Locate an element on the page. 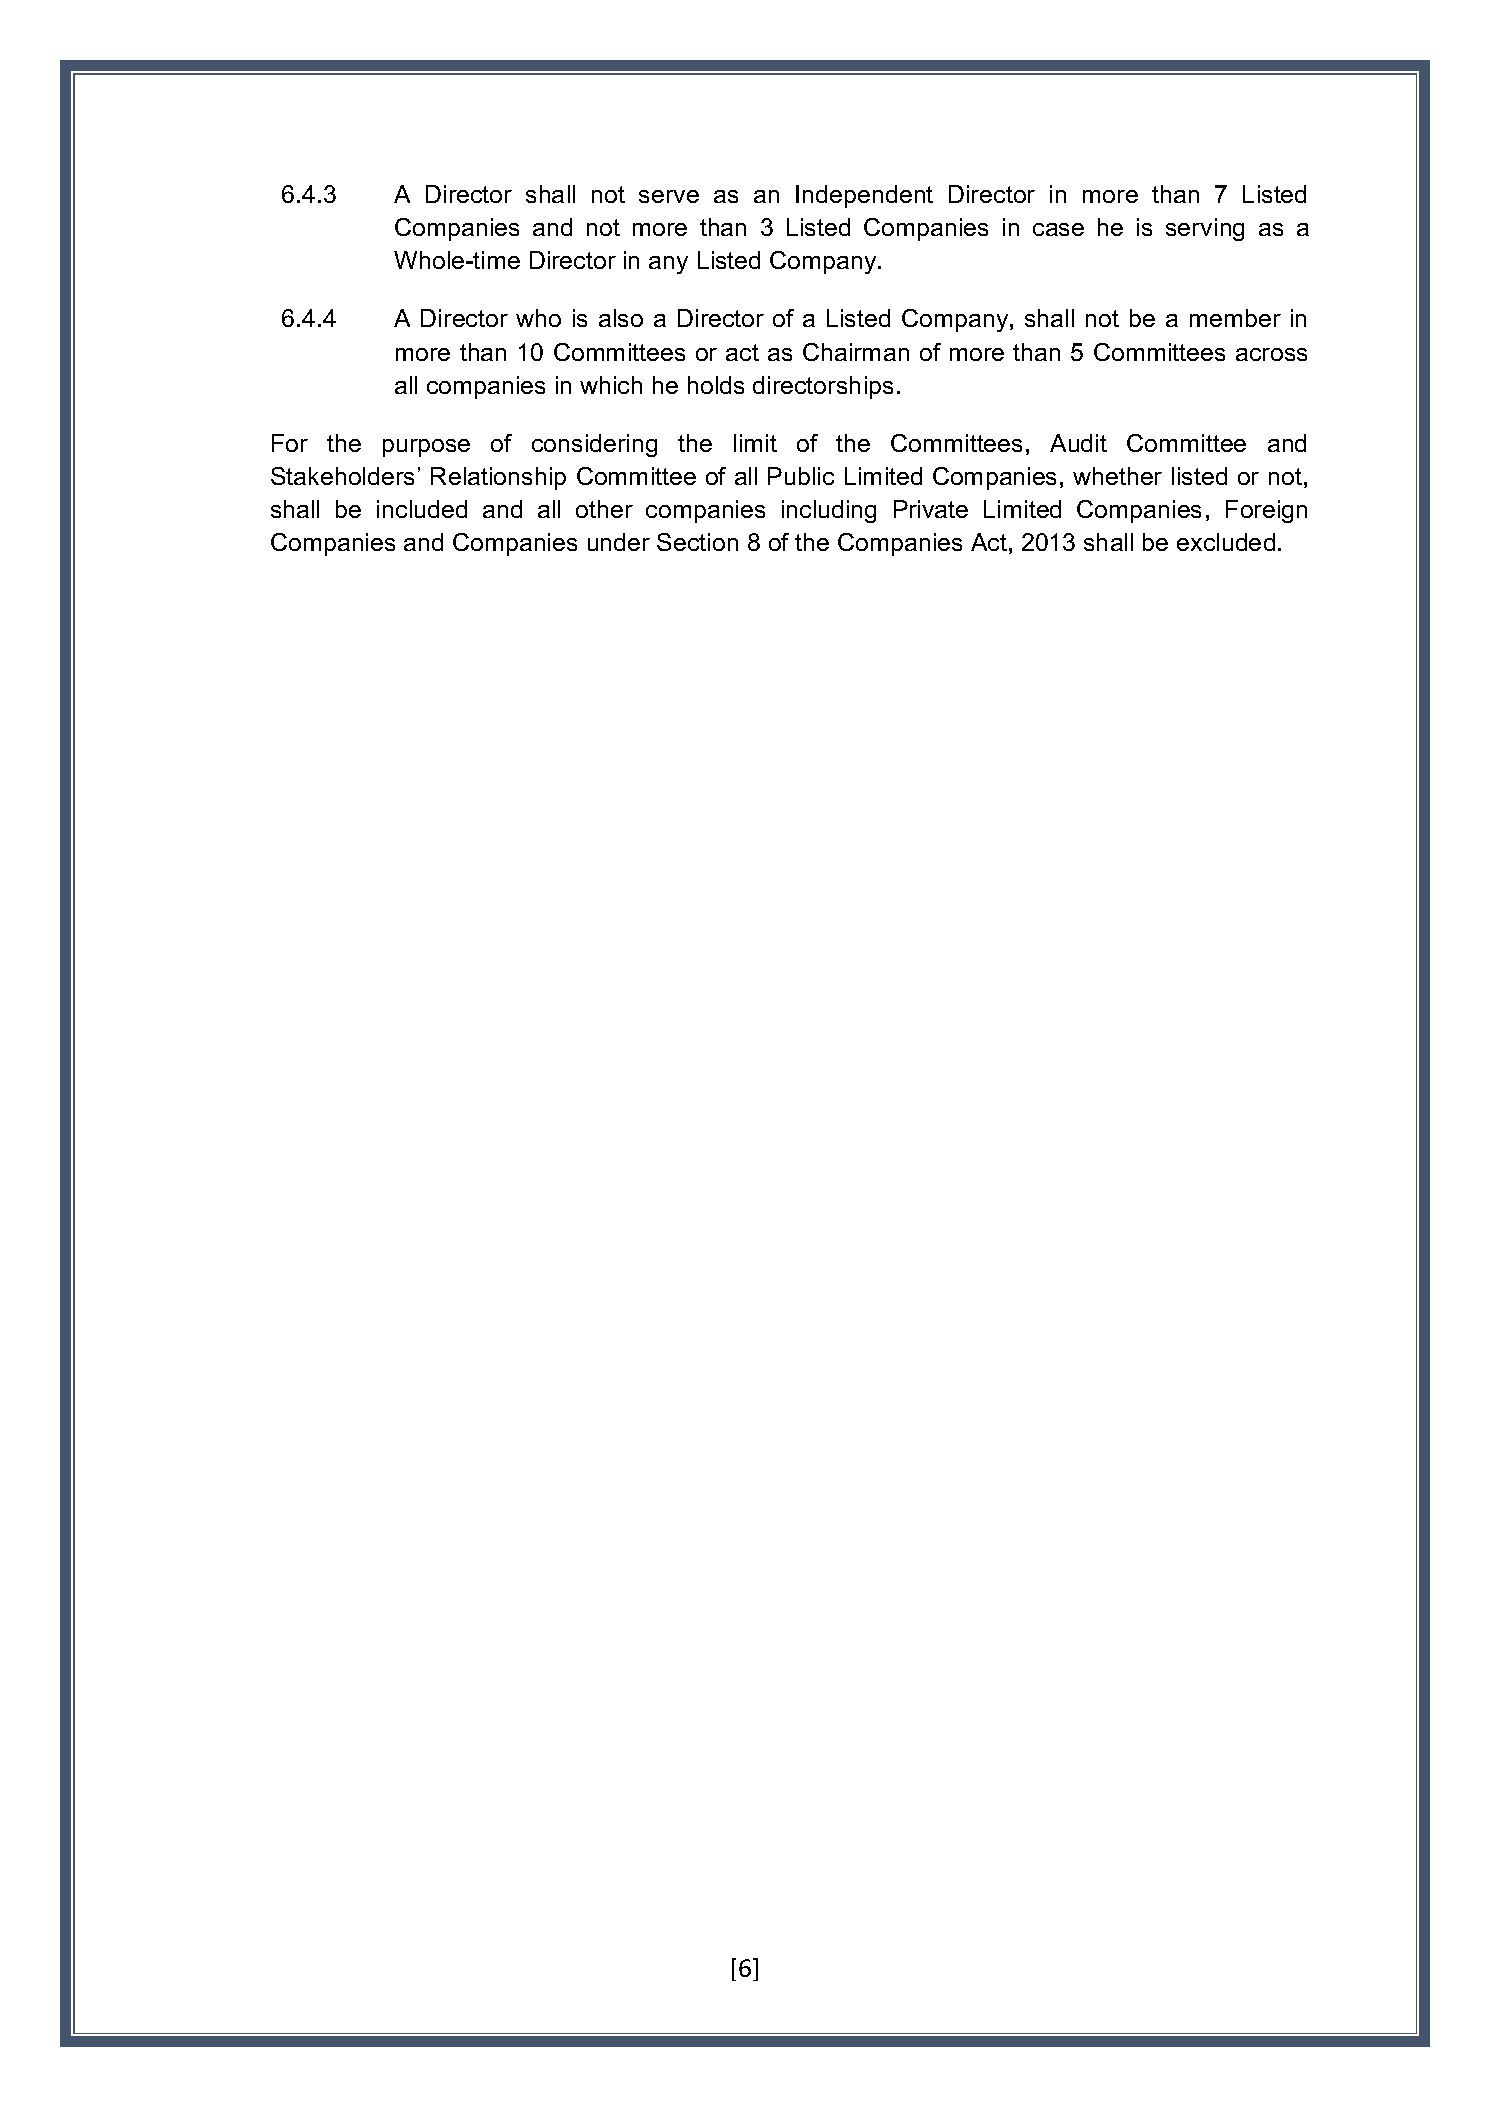 Image resolution: width=1490 pixels, height=2107 pixels. included is located at coordinates (422, 509).
